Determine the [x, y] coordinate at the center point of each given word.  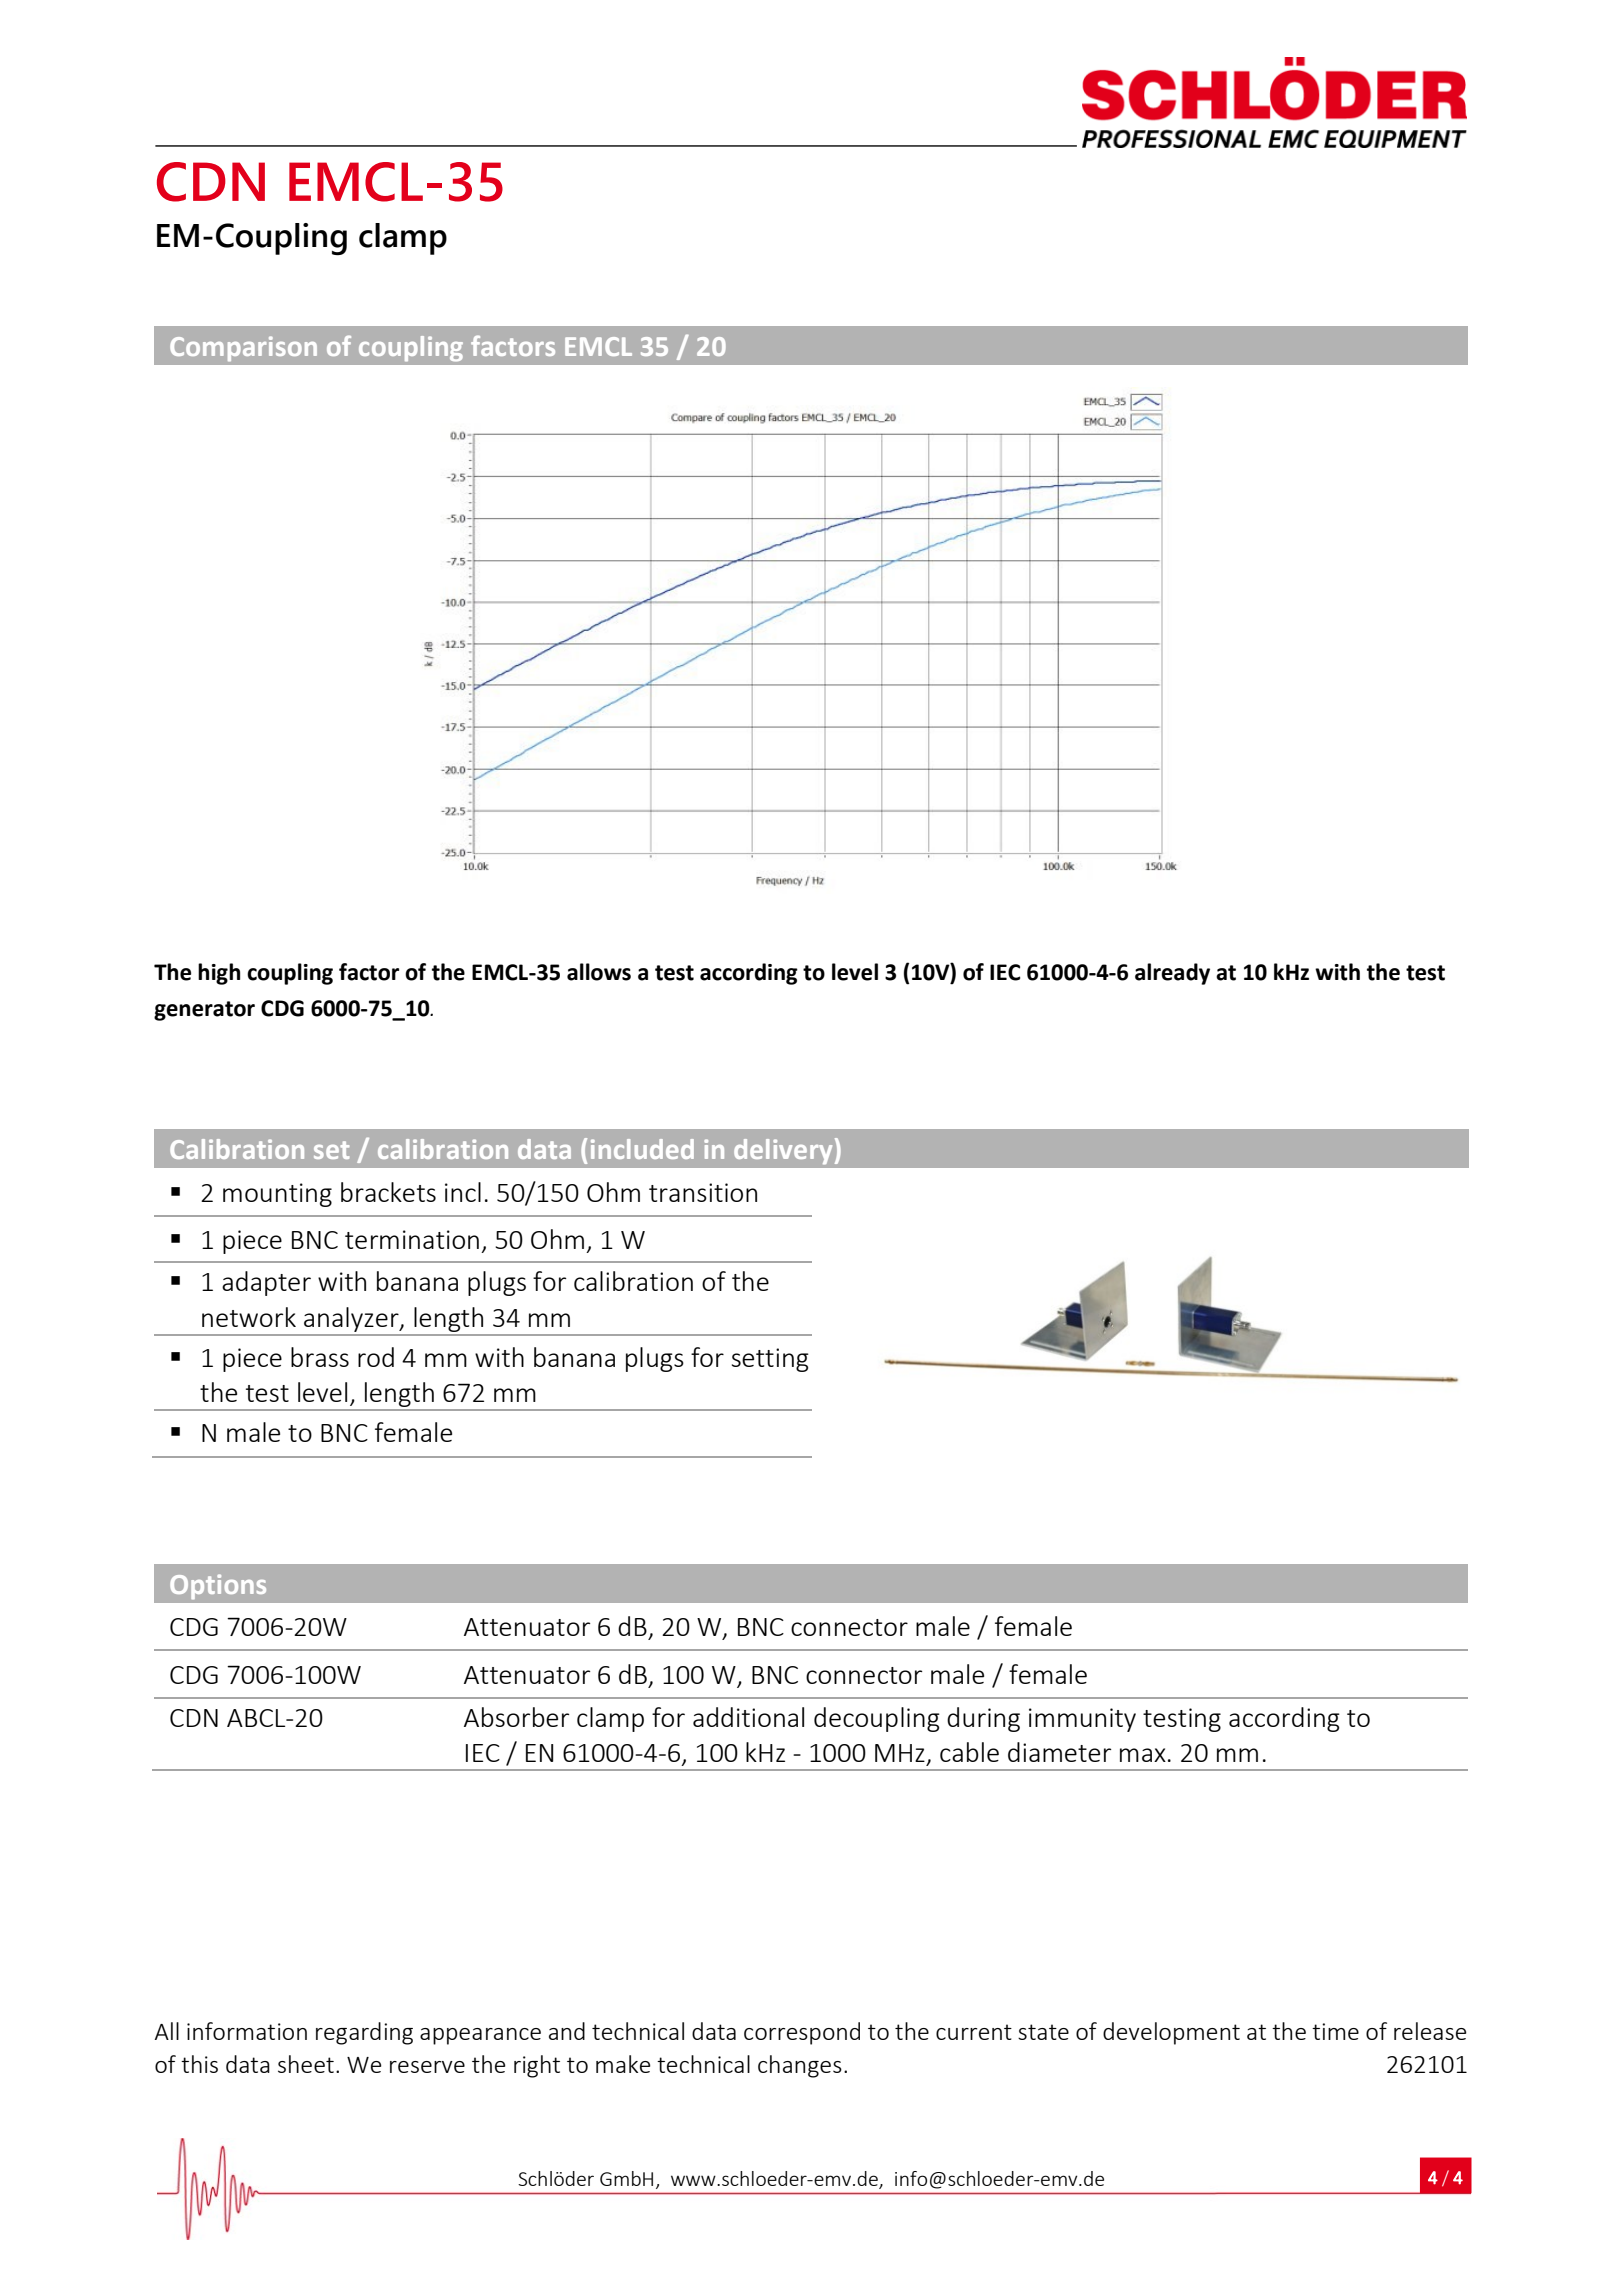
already [1172, 974]
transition [703, 1192]
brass [320, 1357]
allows [599, 972]
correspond [802, 2033]
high [219, 974]
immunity [1082, 1720]
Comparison [243, 349]
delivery [783, 1152]
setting [770, 1360]
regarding [364, 2033]
